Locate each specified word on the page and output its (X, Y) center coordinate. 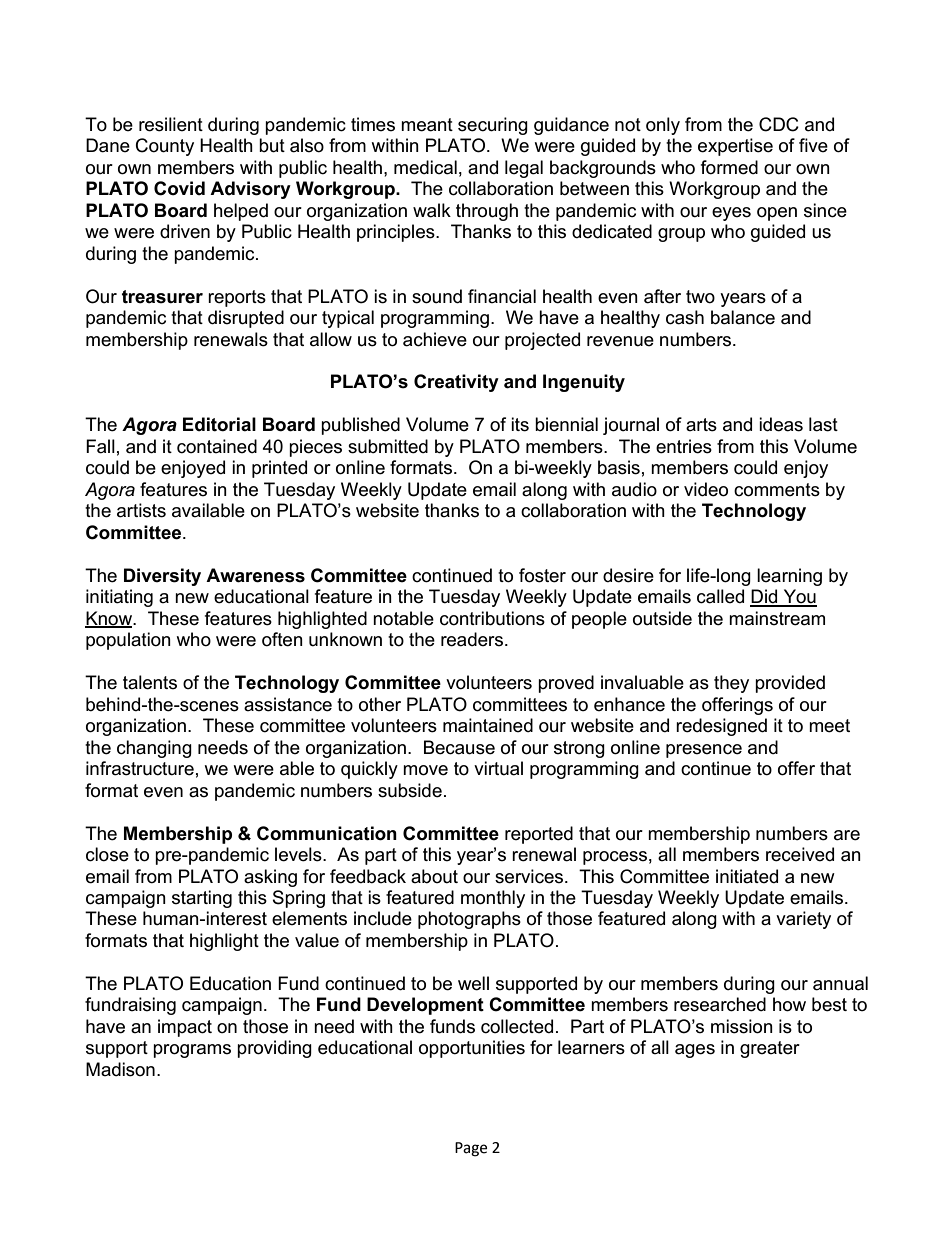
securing (493, 126)
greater (770, 1049)
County (165, 147)
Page (471, 1149)
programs (192, 1051)
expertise (735, 147)
